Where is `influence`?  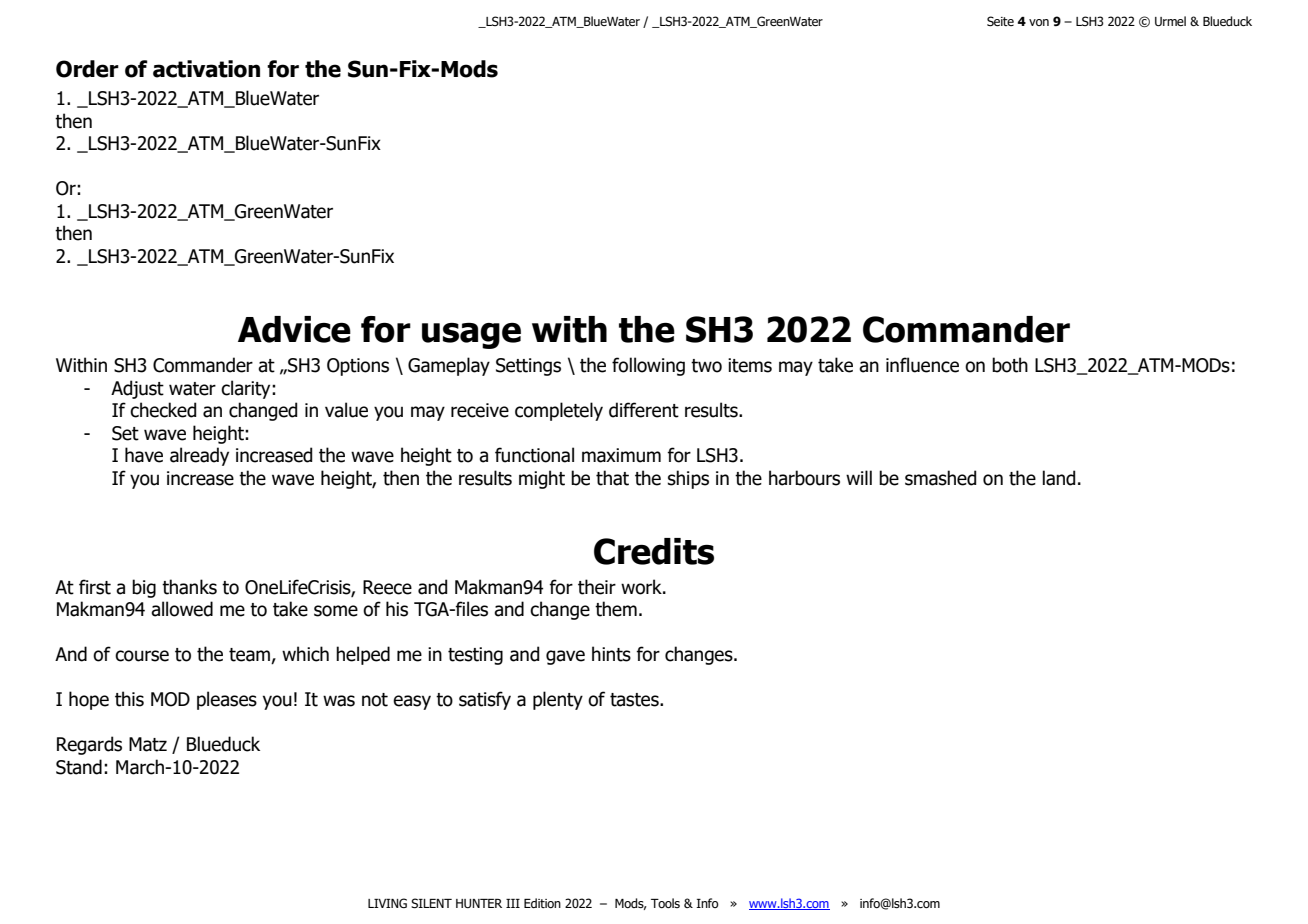
influence is located at coordinates (922, 365).
